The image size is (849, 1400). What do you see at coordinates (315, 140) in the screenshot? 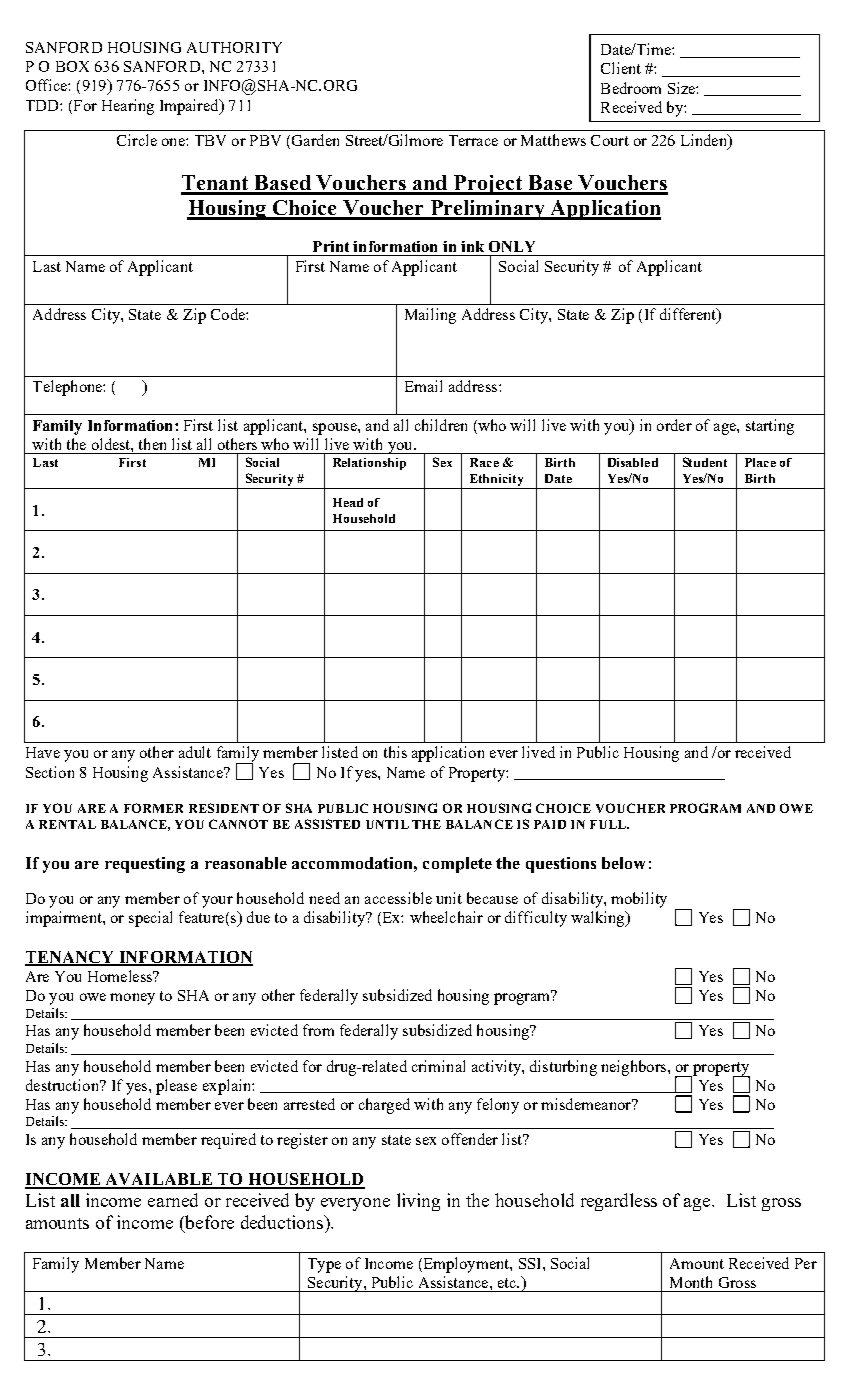
I see `Garden` at bounding box center [315, 140].
